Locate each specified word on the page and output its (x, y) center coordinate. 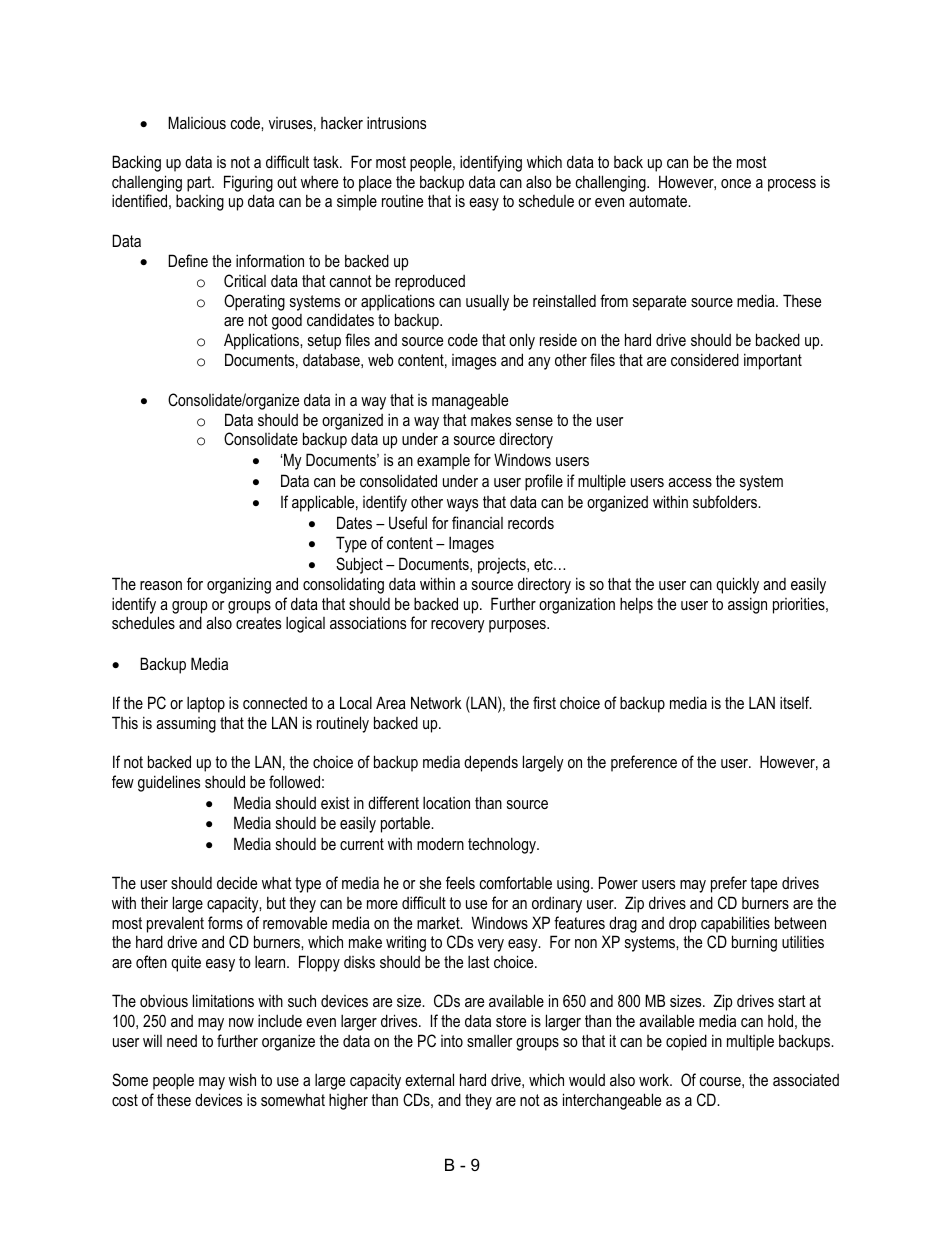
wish (242, 1079)
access (690, 482)
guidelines (169, 783)
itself (796, 702)
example (443, 461)
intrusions (396, 122)
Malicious (197, 122)
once (736, 183)
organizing (239, 585)
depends (491, 763)
